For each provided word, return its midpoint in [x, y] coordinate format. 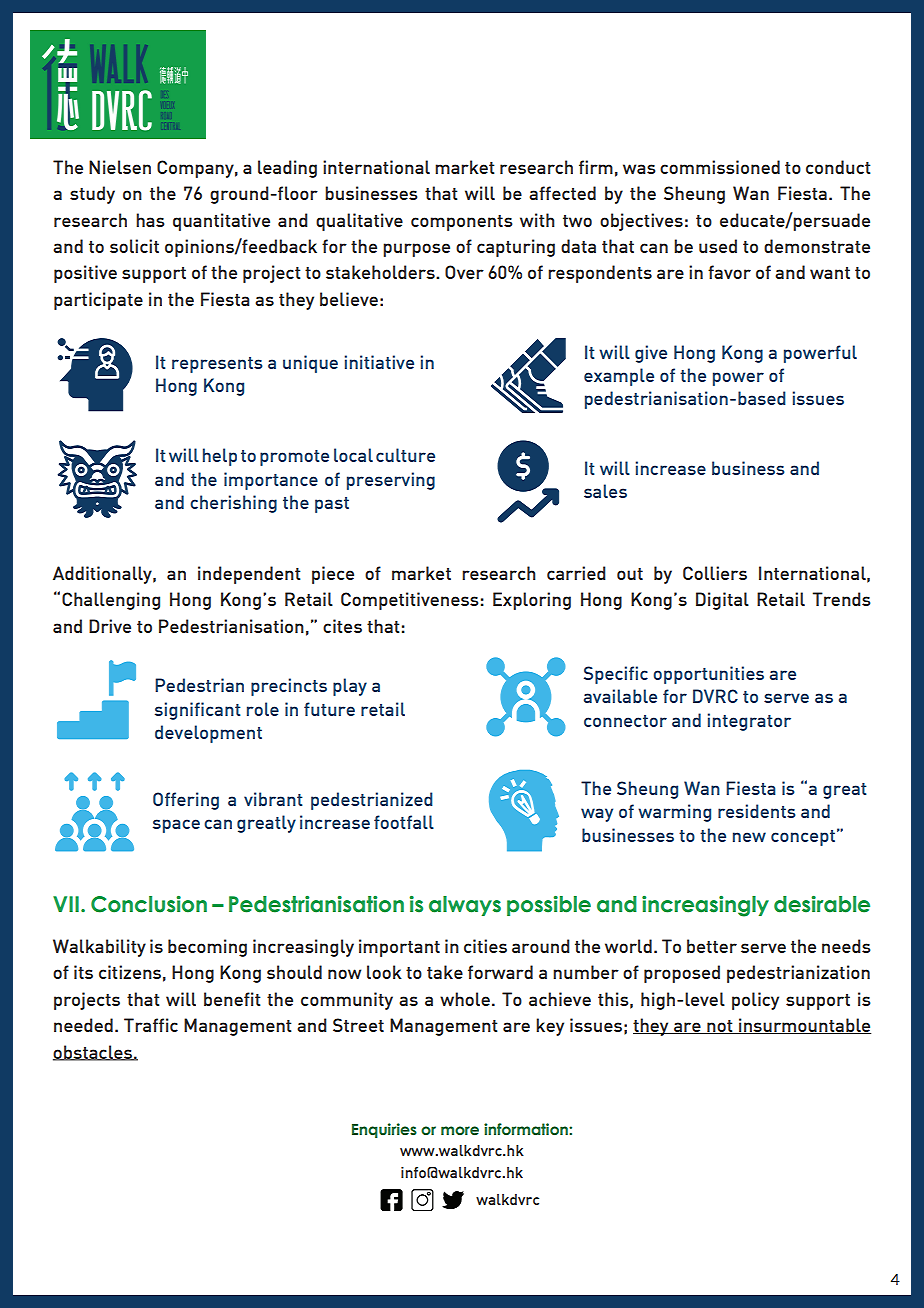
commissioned [720, 167]
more [460, 1131]
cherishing [233, 504]
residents [757, 811]
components [462, 223]
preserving [391, 481]
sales [605, 491]
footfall [404, 822]
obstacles [93, 1053]
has [150, 220]
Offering [186, 801]
